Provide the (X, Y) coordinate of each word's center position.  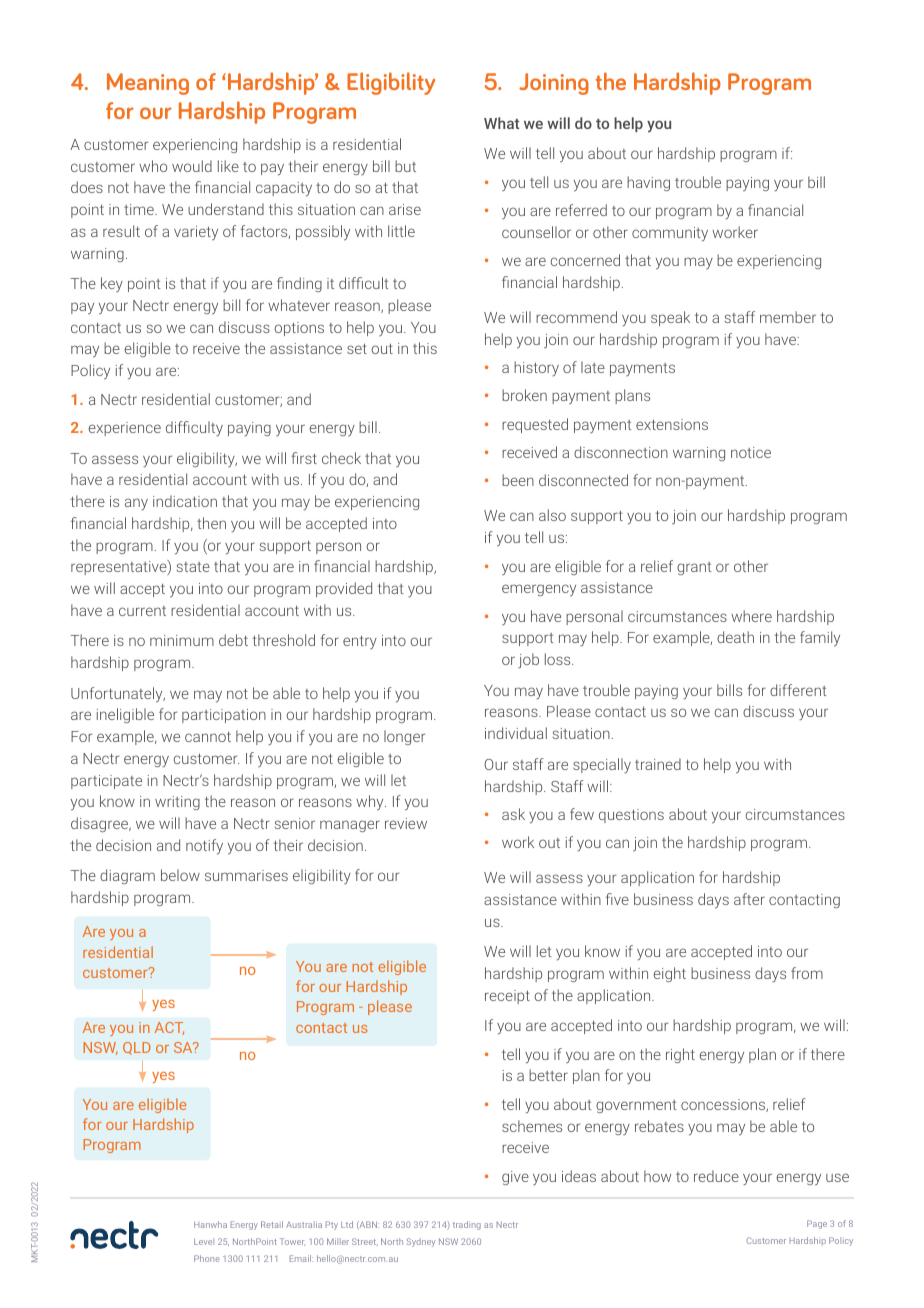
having (648, 183)
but (405, 166)
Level (204, 1241)
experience (124, 429)
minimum (182, 640)
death (735, 637)
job (528, 660)
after (749, 899)
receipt (507, 997)
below (180, 875)
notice (751, 452)
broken (524, 395)
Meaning (148, 84)
